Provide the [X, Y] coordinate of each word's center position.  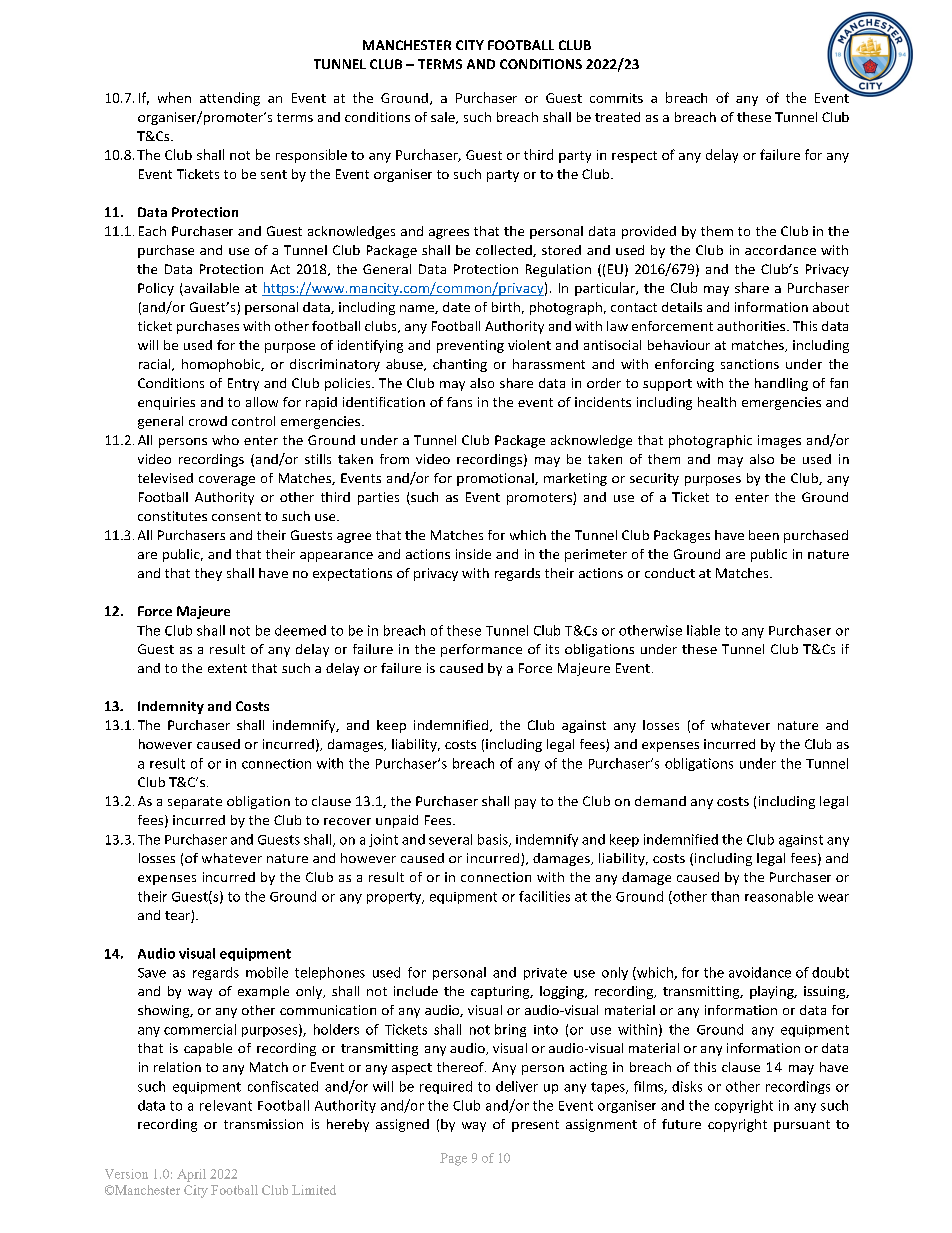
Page [453, 1159]
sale [444, 118]
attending [230, 99]
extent [227, 668]
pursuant [802, 1126]
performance [481, 650]
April [191, 1175]
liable [703, 630]
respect [634, 157]
